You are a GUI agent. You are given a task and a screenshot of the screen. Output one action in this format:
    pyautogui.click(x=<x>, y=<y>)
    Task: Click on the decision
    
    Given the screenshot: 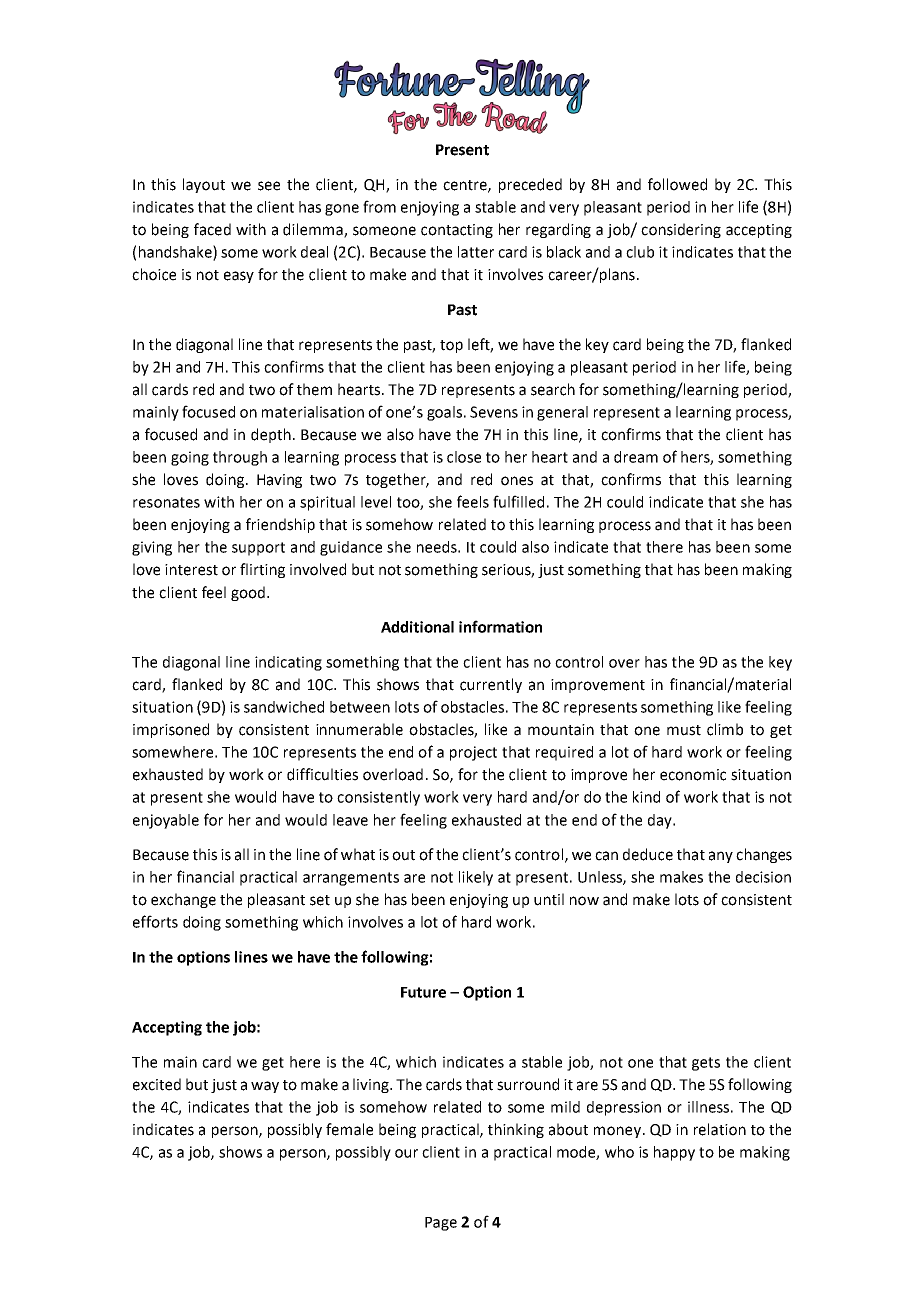 What is the action you would take?
    pyautogui.click(x=763, y=877)
